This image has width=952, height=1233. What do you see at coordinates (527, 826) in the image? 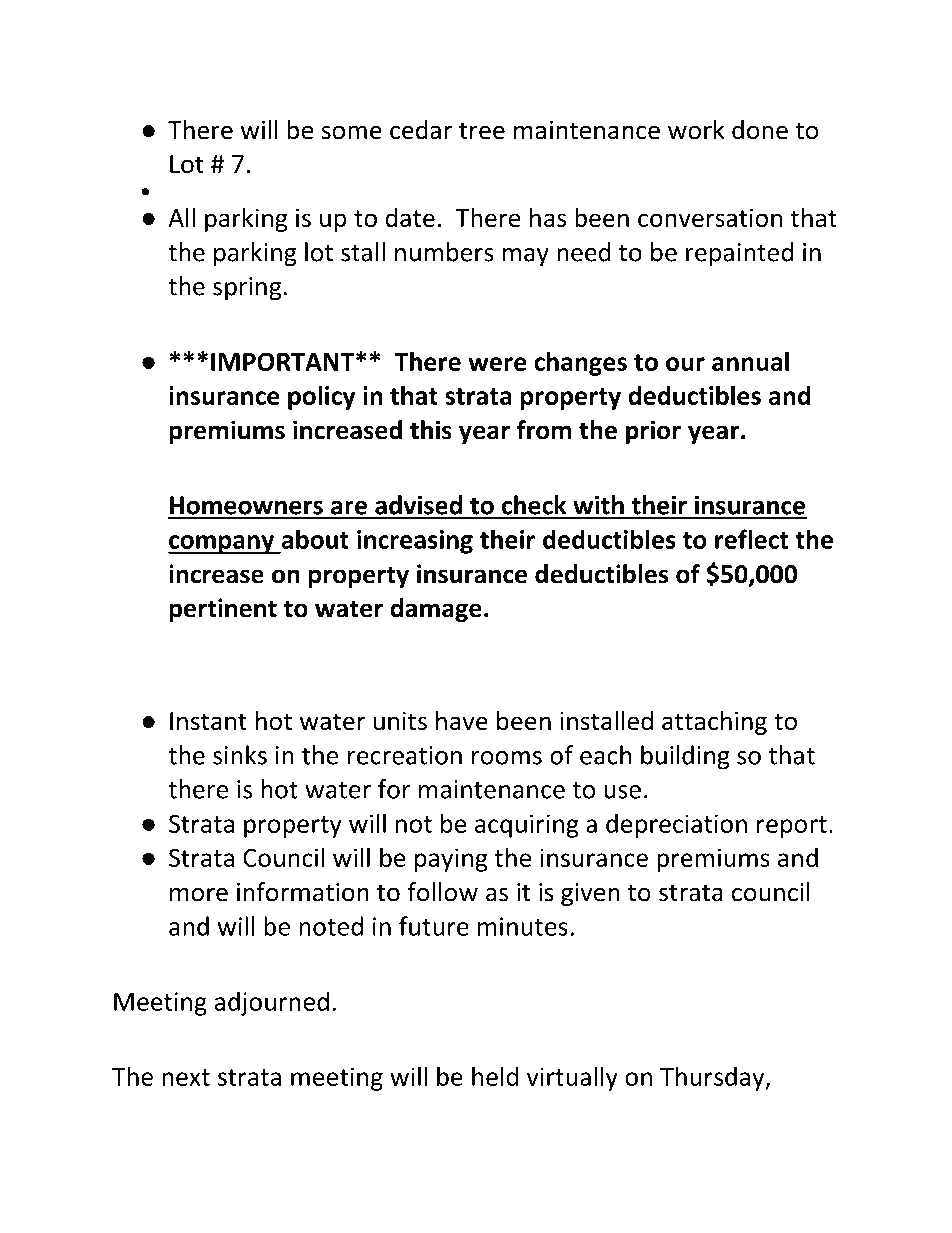
I see `acquiring` at bounding box center [527, 826].
